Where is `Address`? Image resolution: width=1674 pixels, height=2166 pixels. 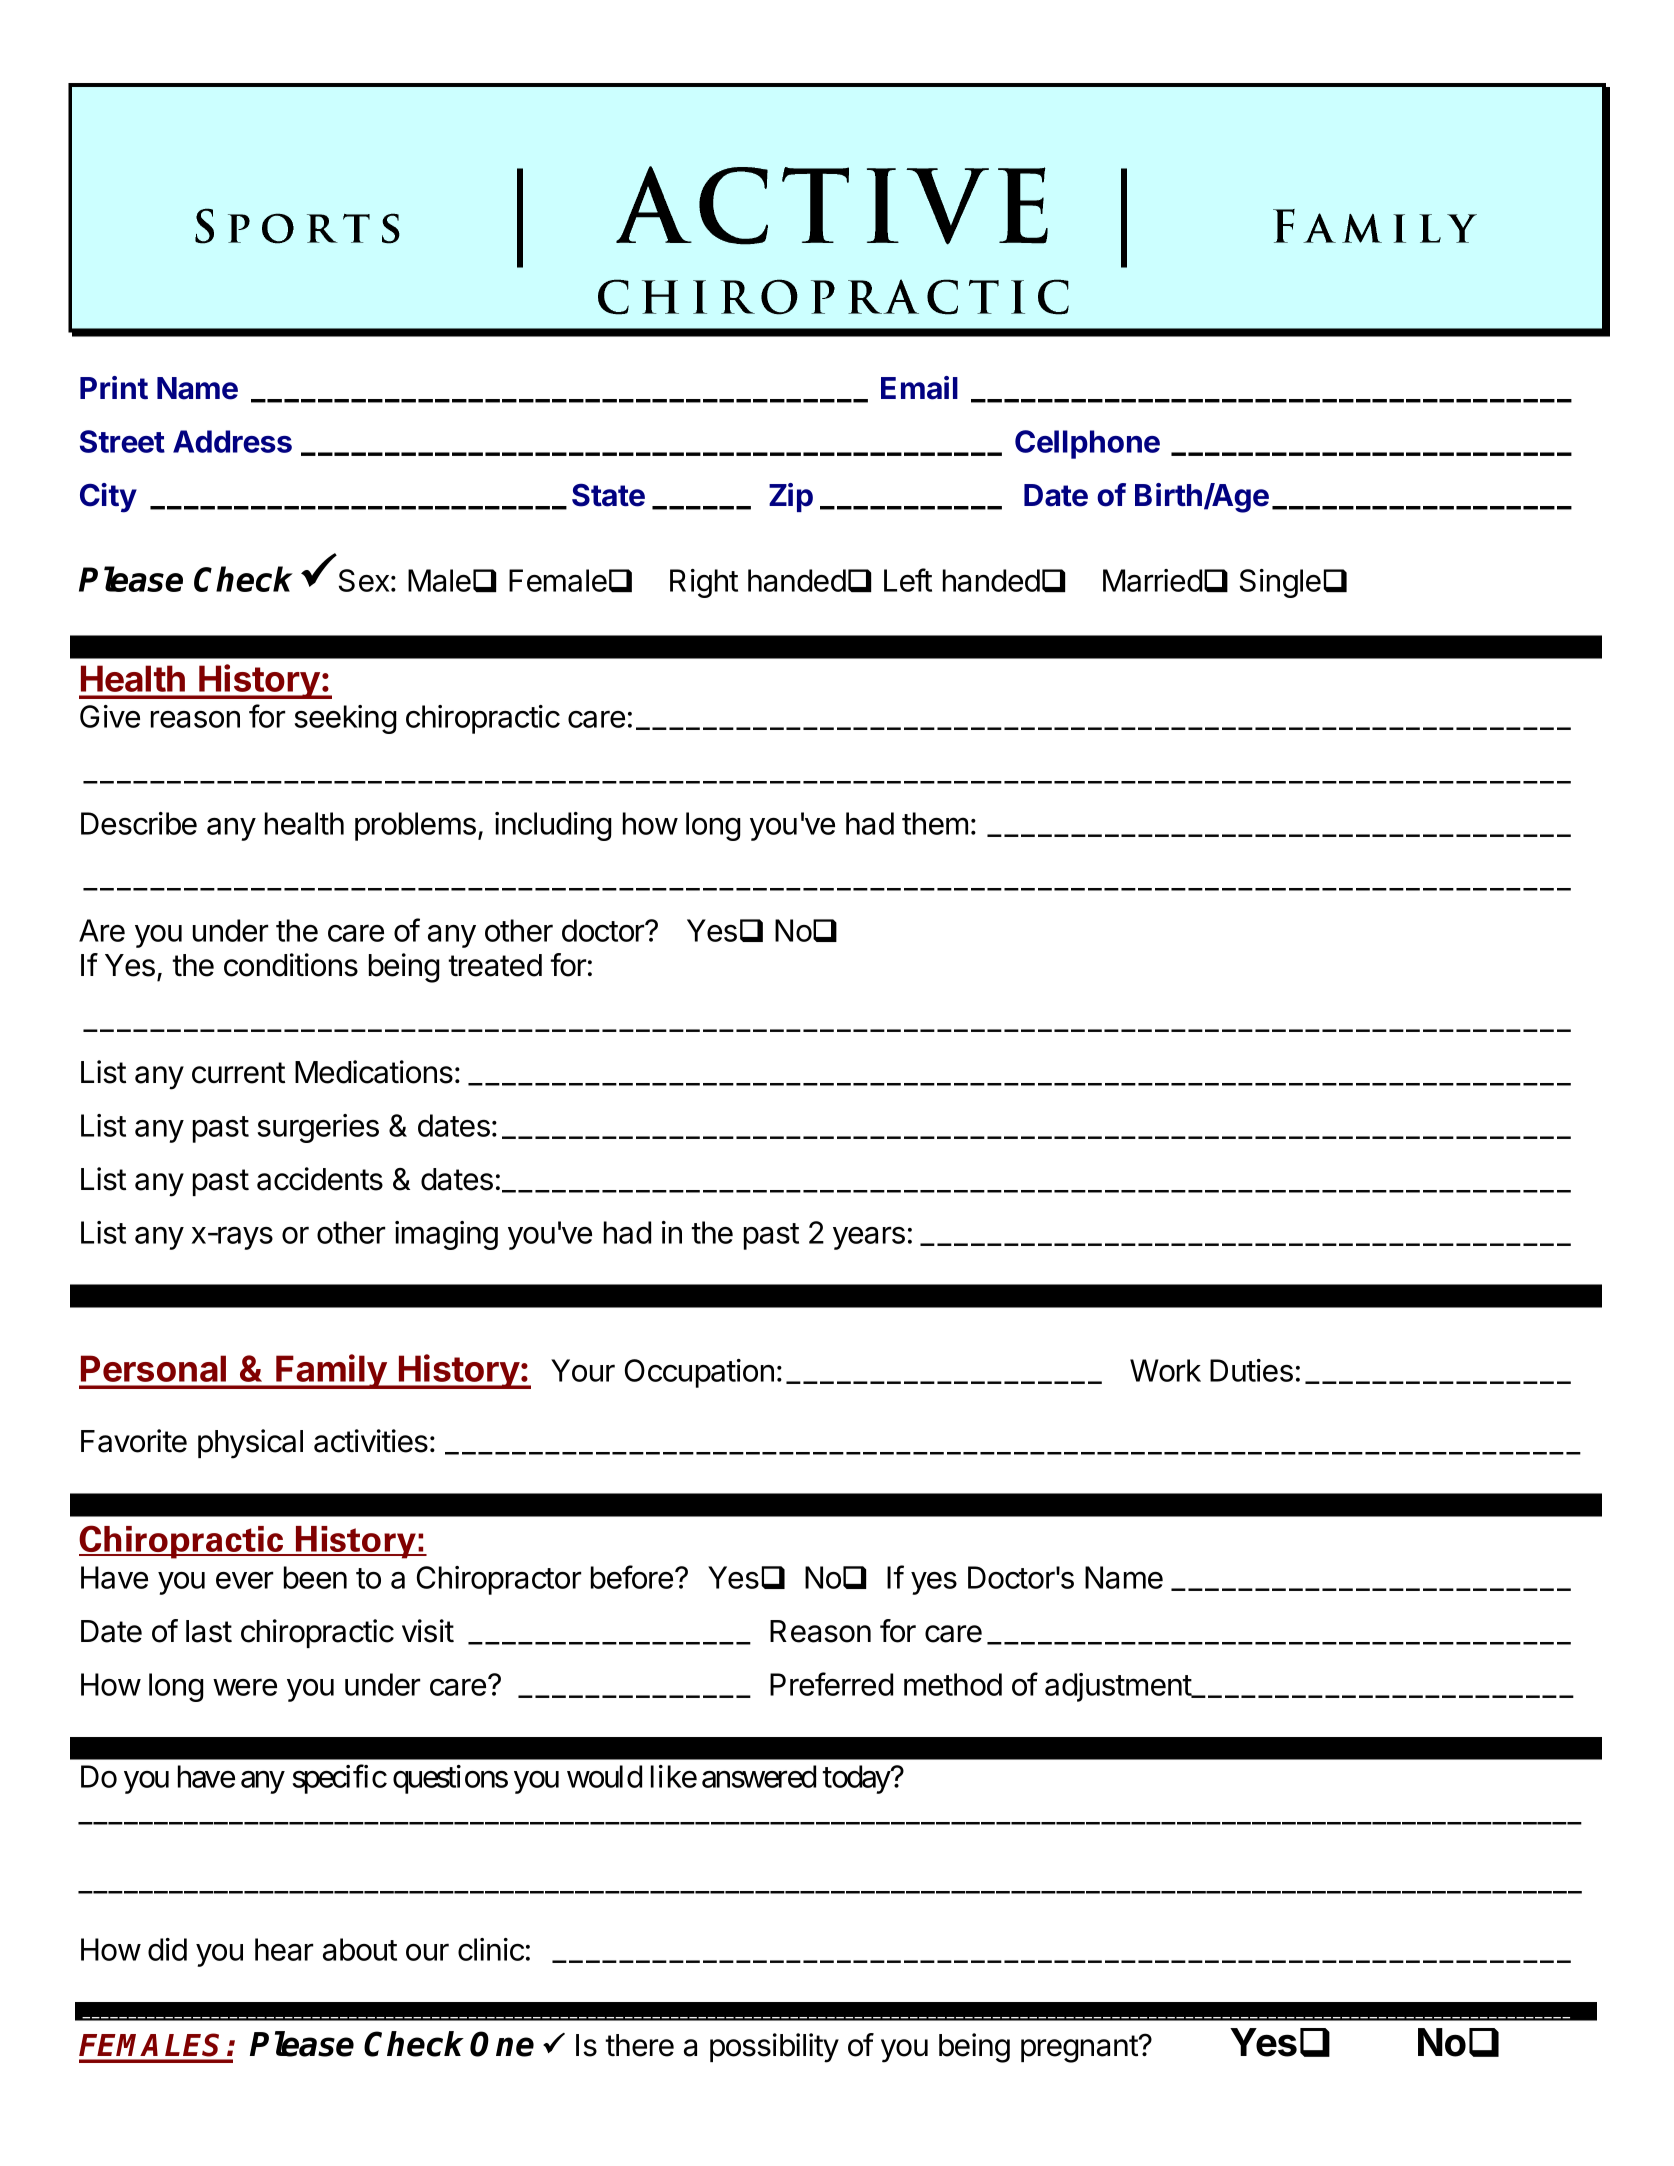 Address is located at coordinates (232, 441).
